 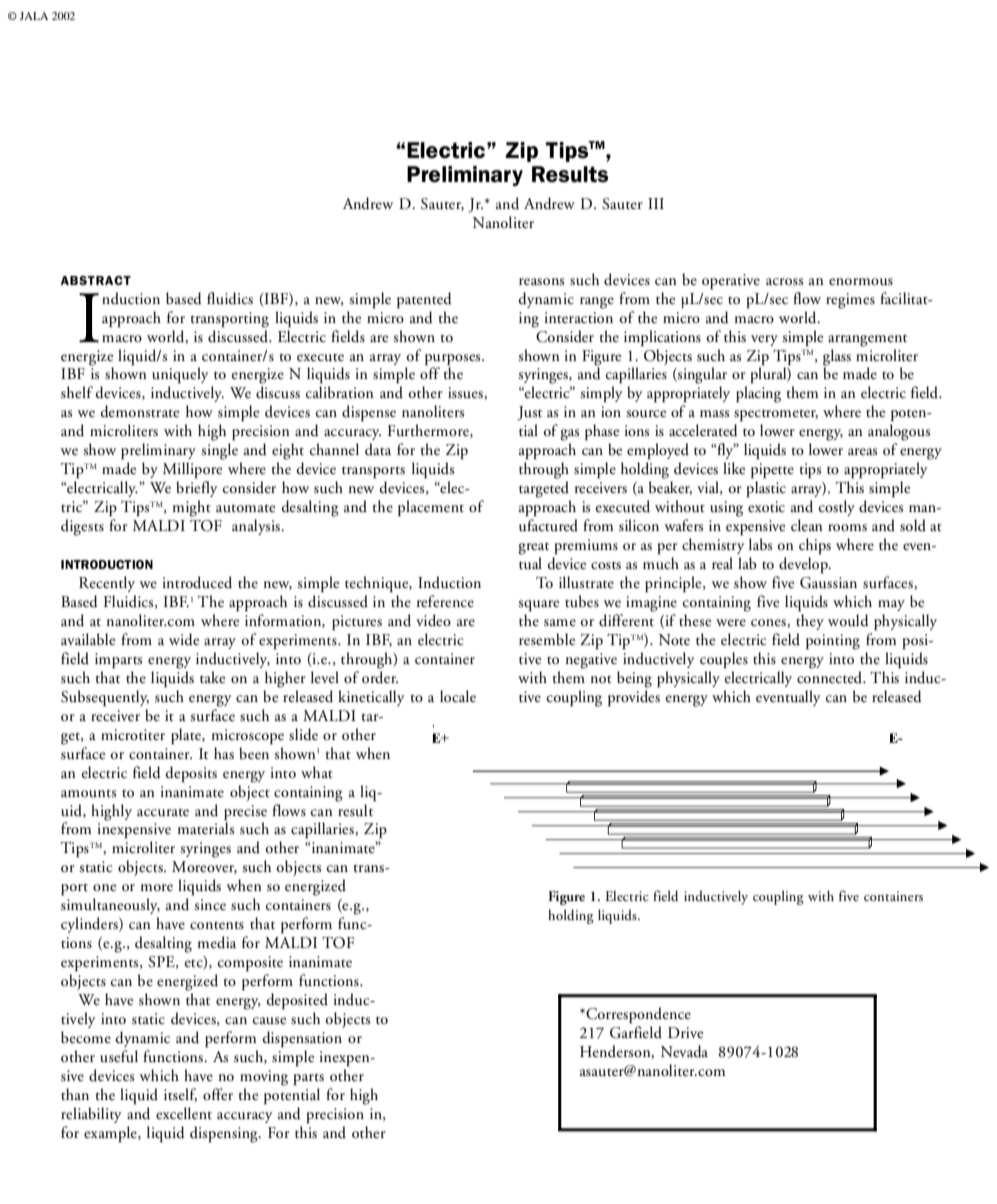 I want to click on what, so click(x=317, y=772).
